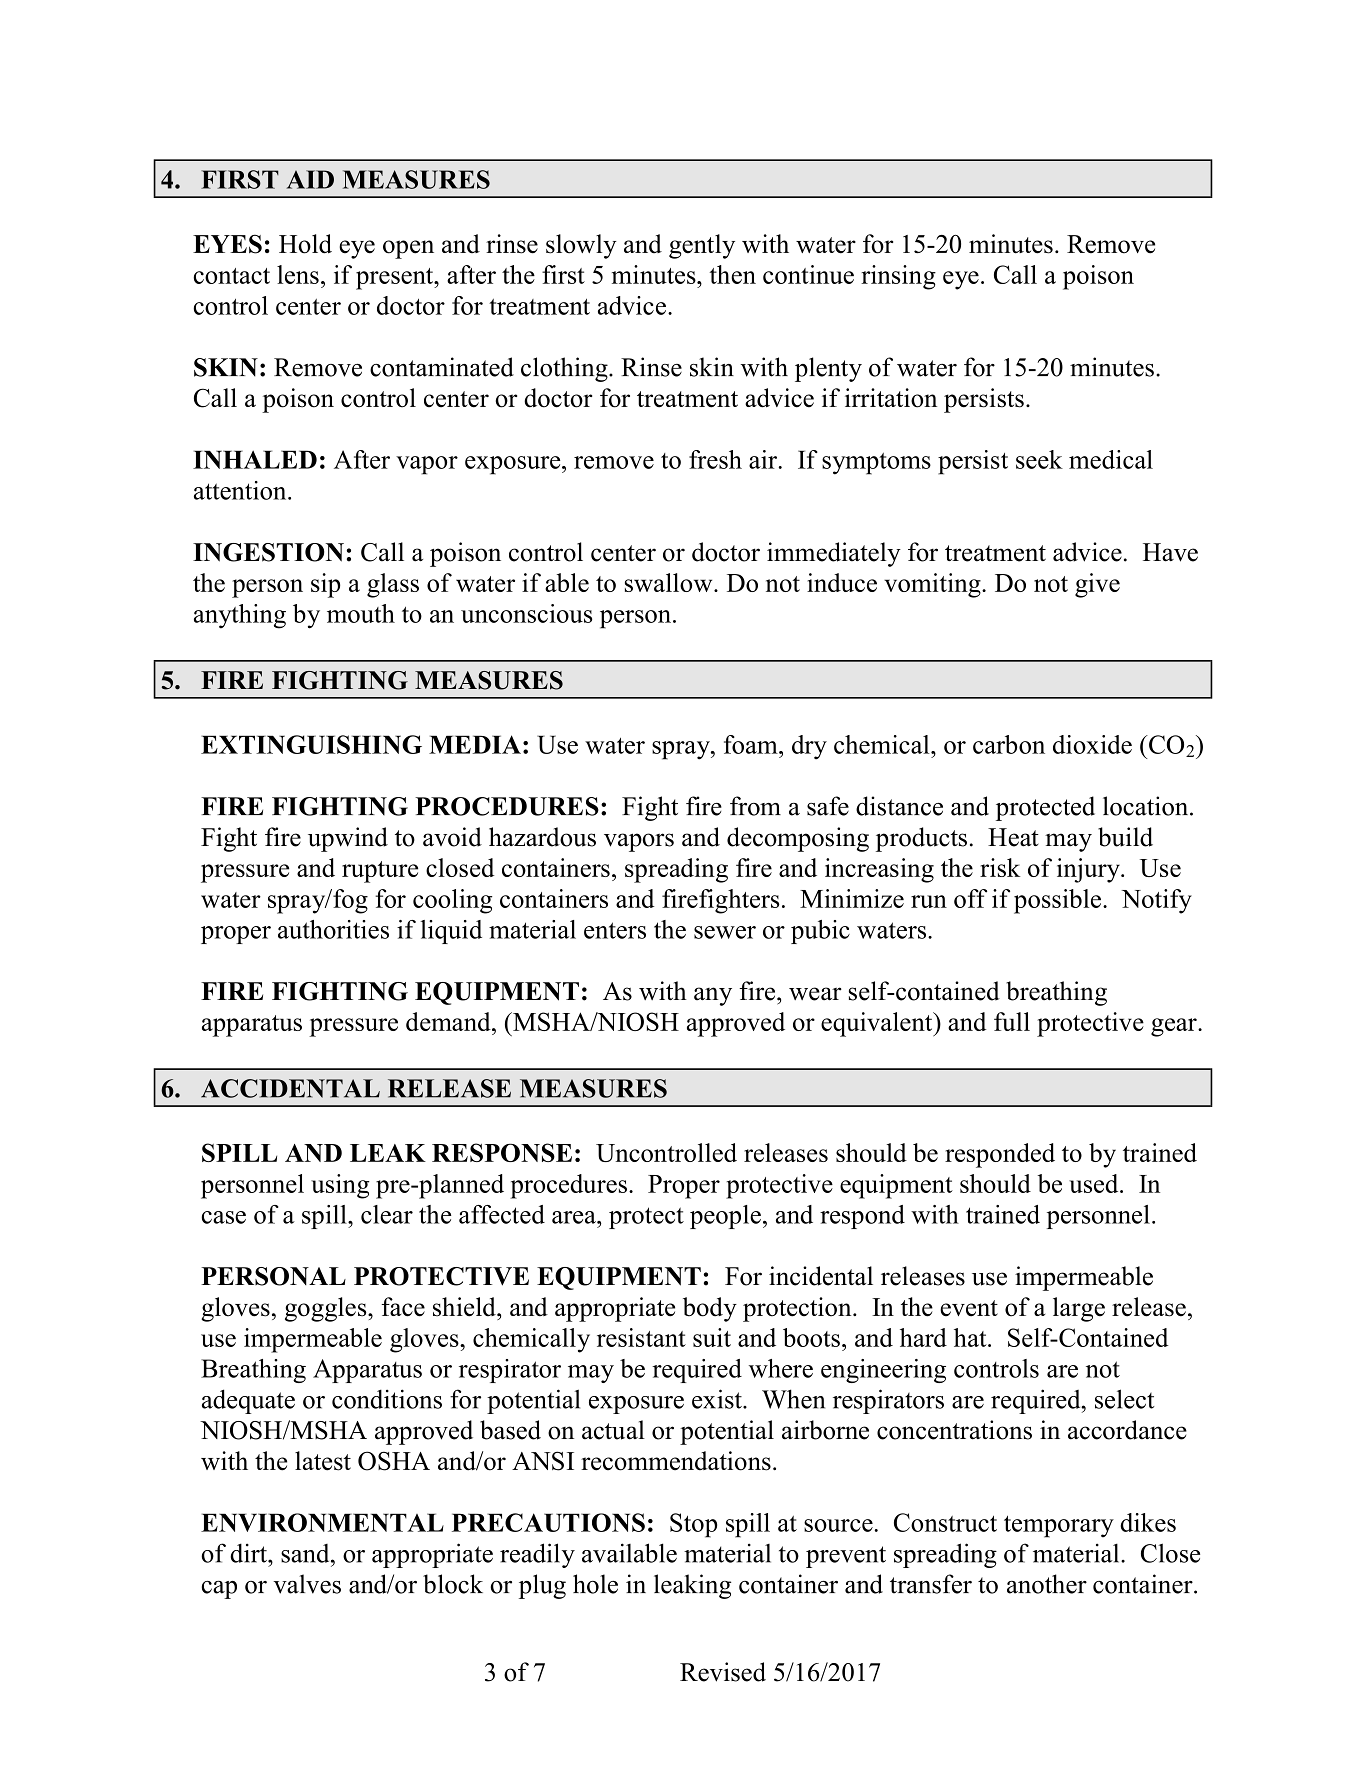  I want to click on sewer, so click(725, 932).
